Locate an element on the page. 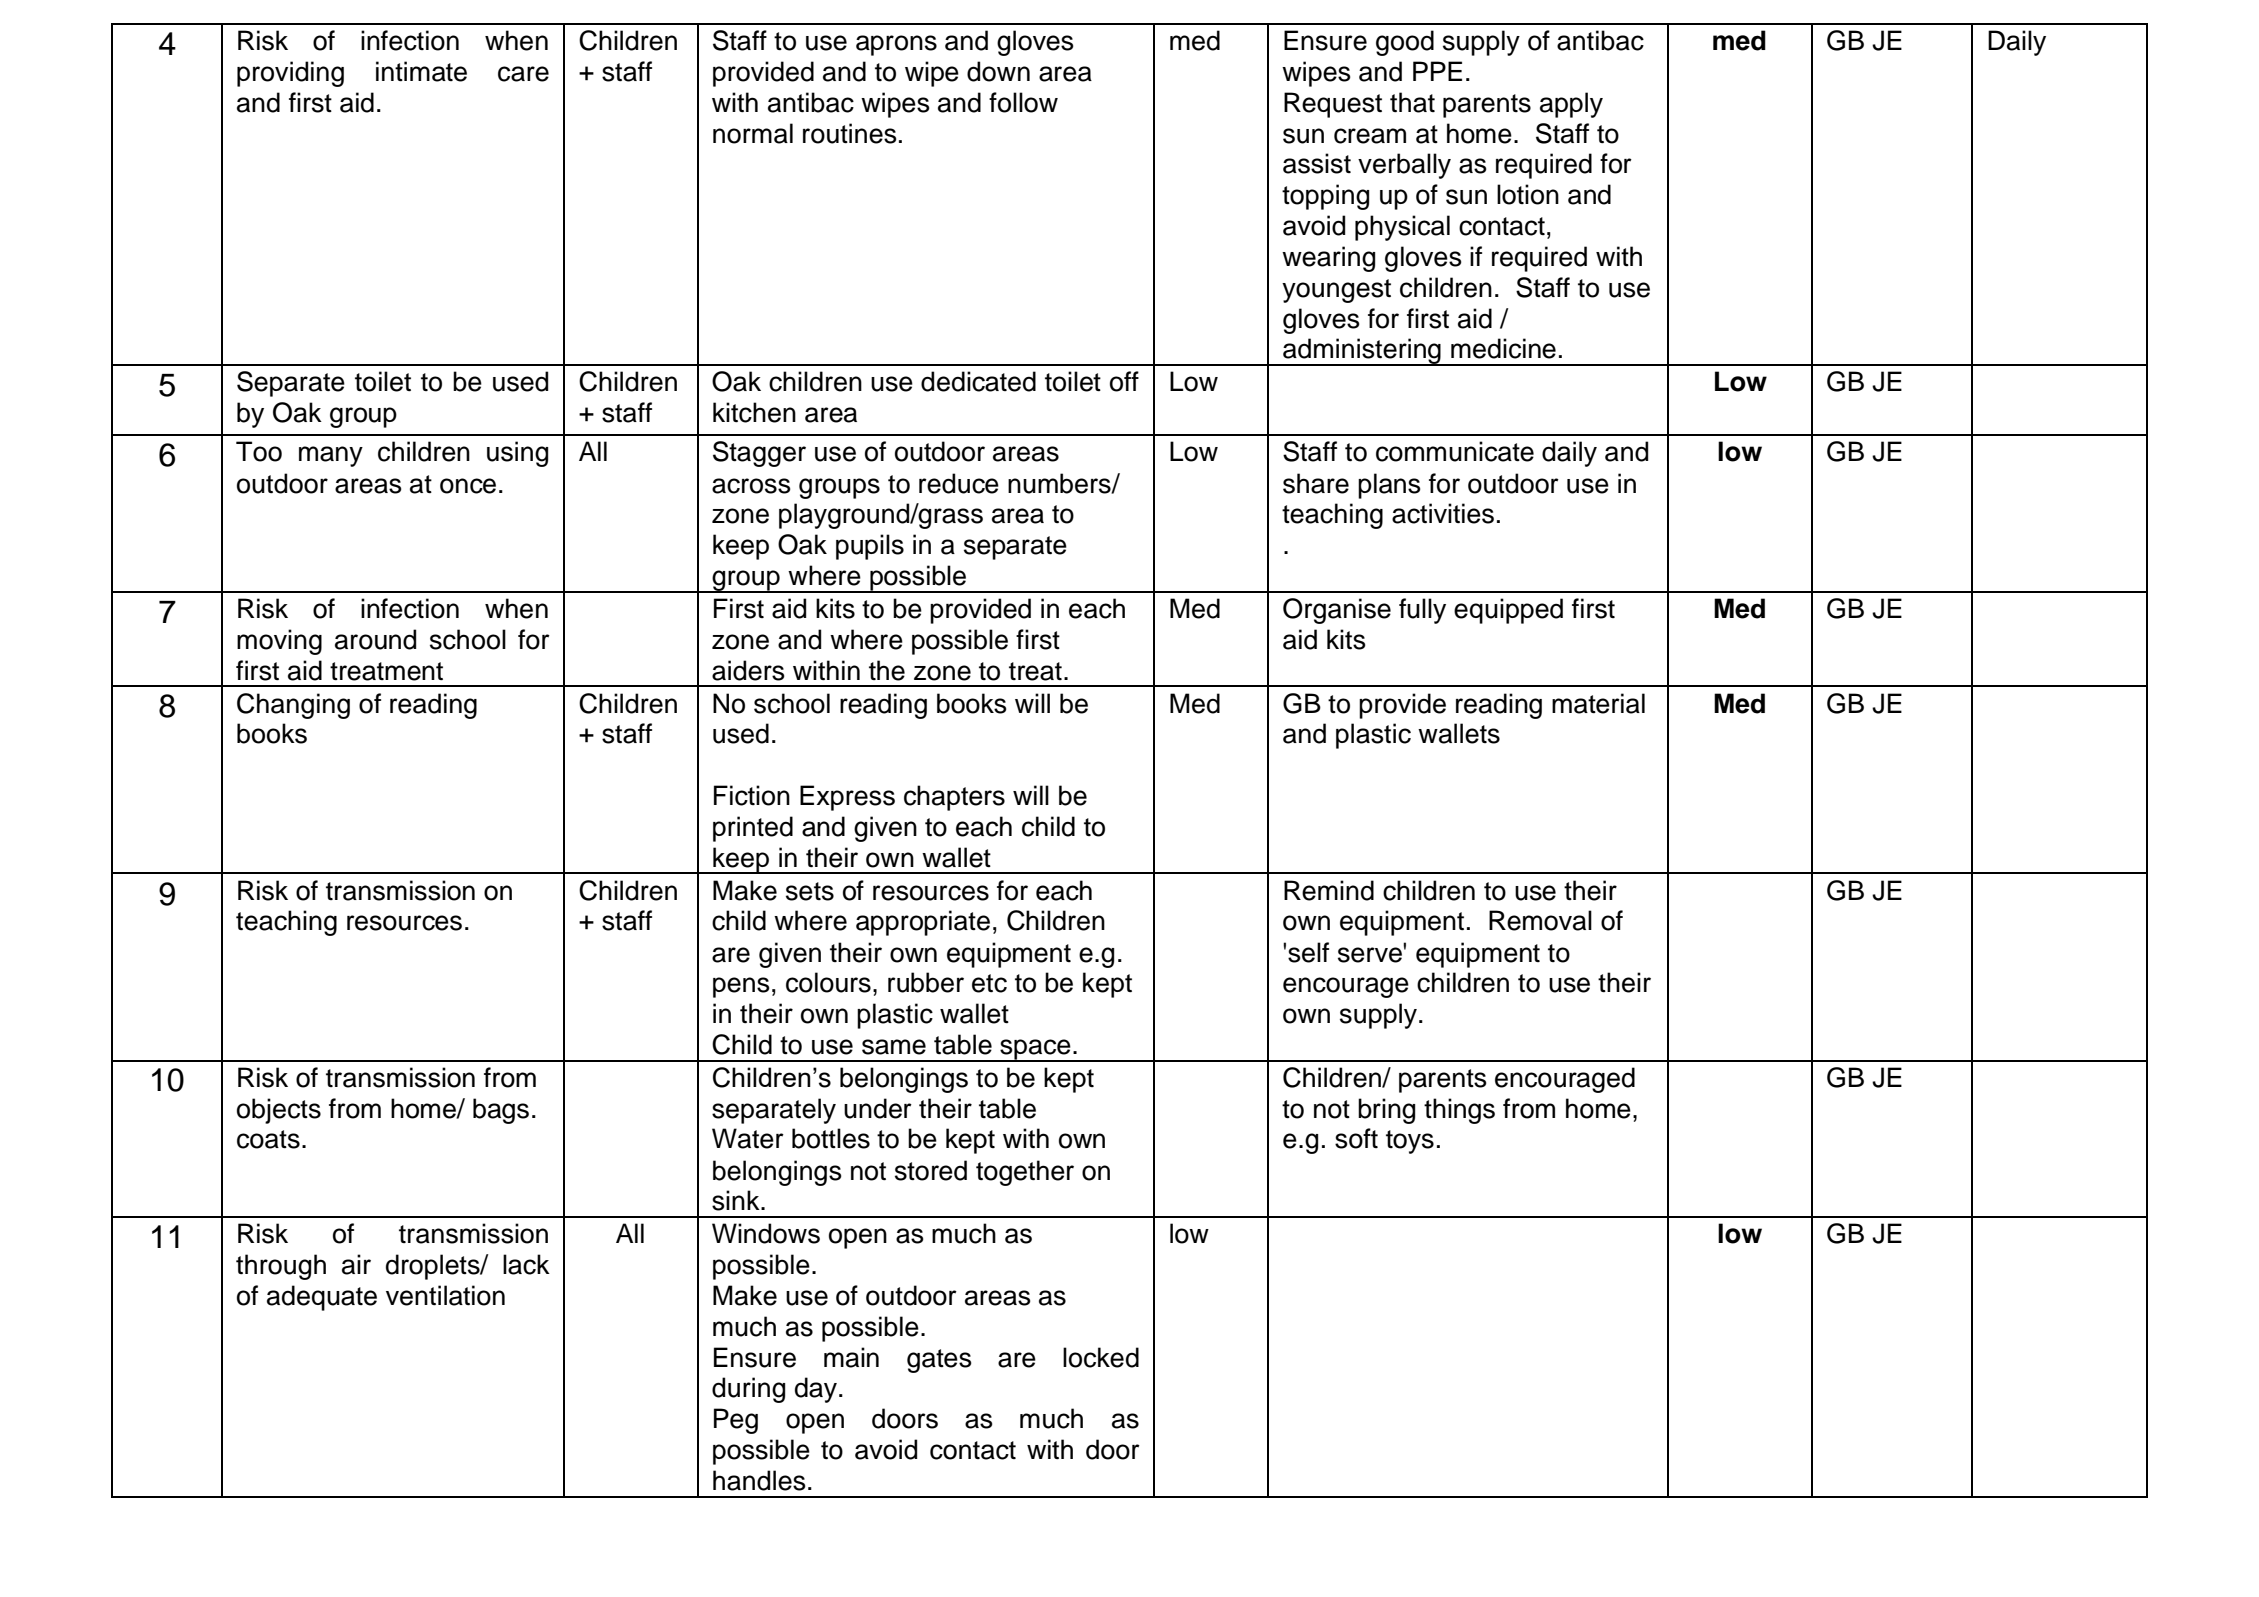  gates is located at coordinates (939, 1361).
